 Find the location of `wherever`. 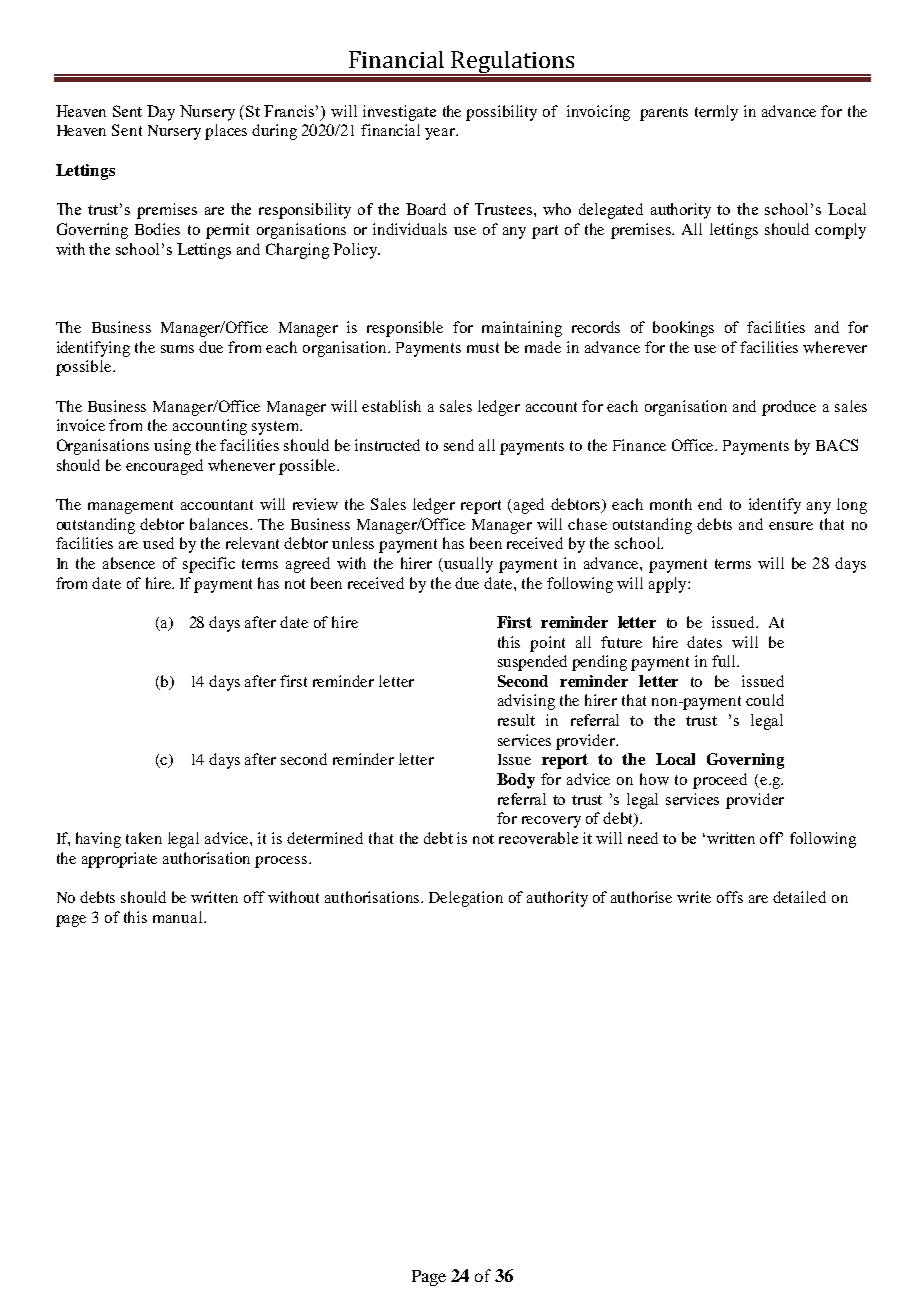

wherever is located at coordinates (835, 347).
